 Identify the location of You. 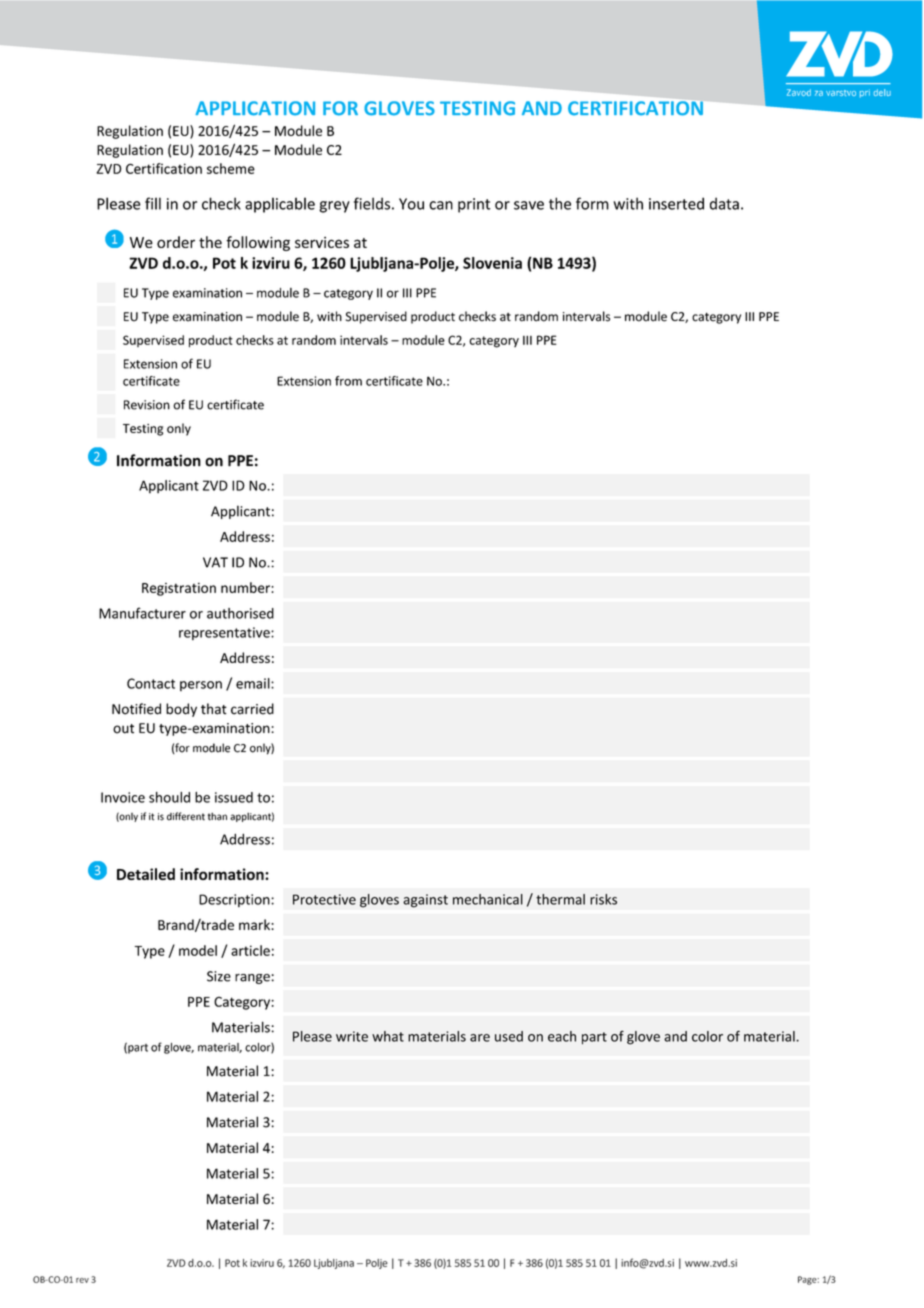
(411, 204).
